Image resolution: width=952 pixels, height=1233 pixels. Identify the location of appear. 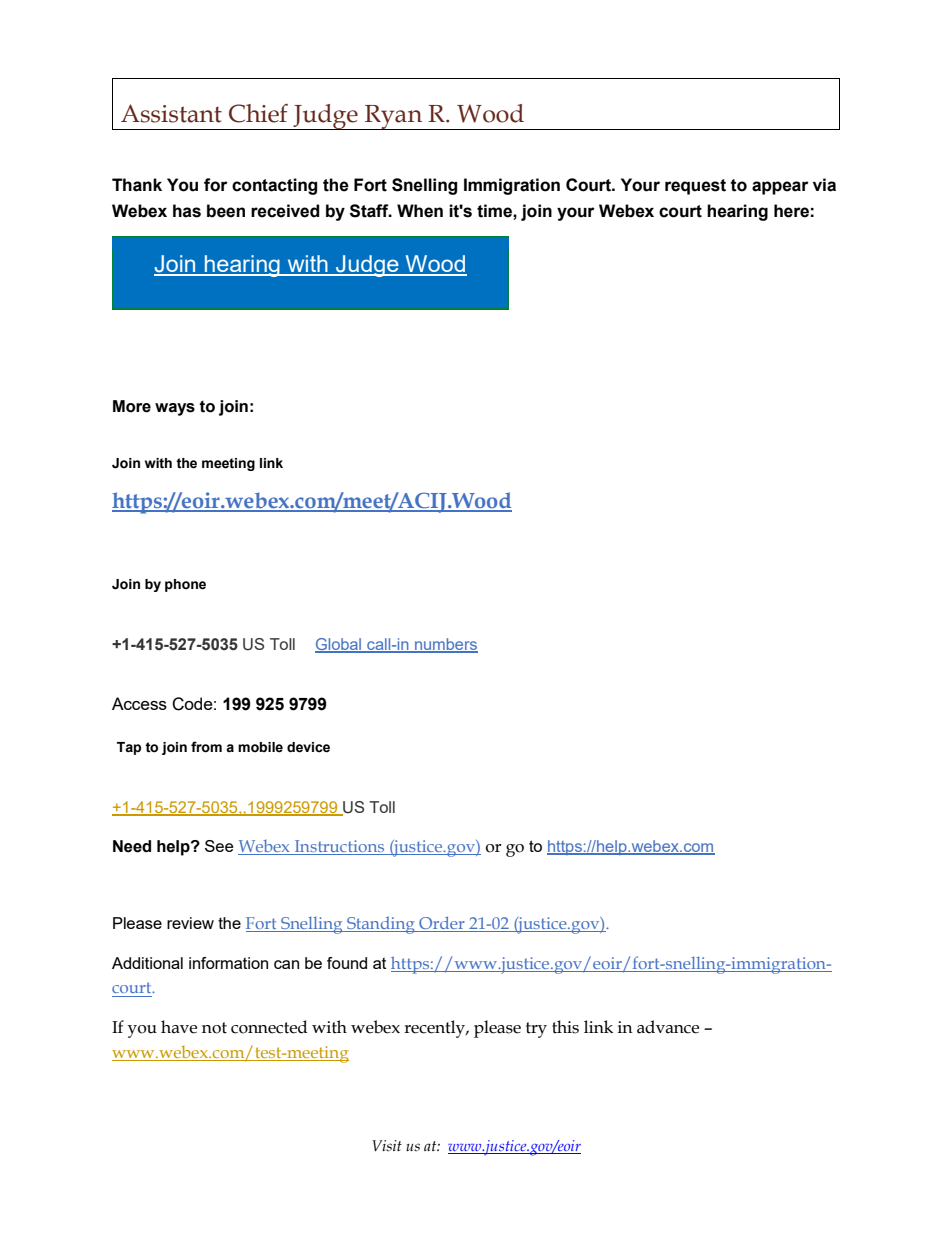
(780, 188).
